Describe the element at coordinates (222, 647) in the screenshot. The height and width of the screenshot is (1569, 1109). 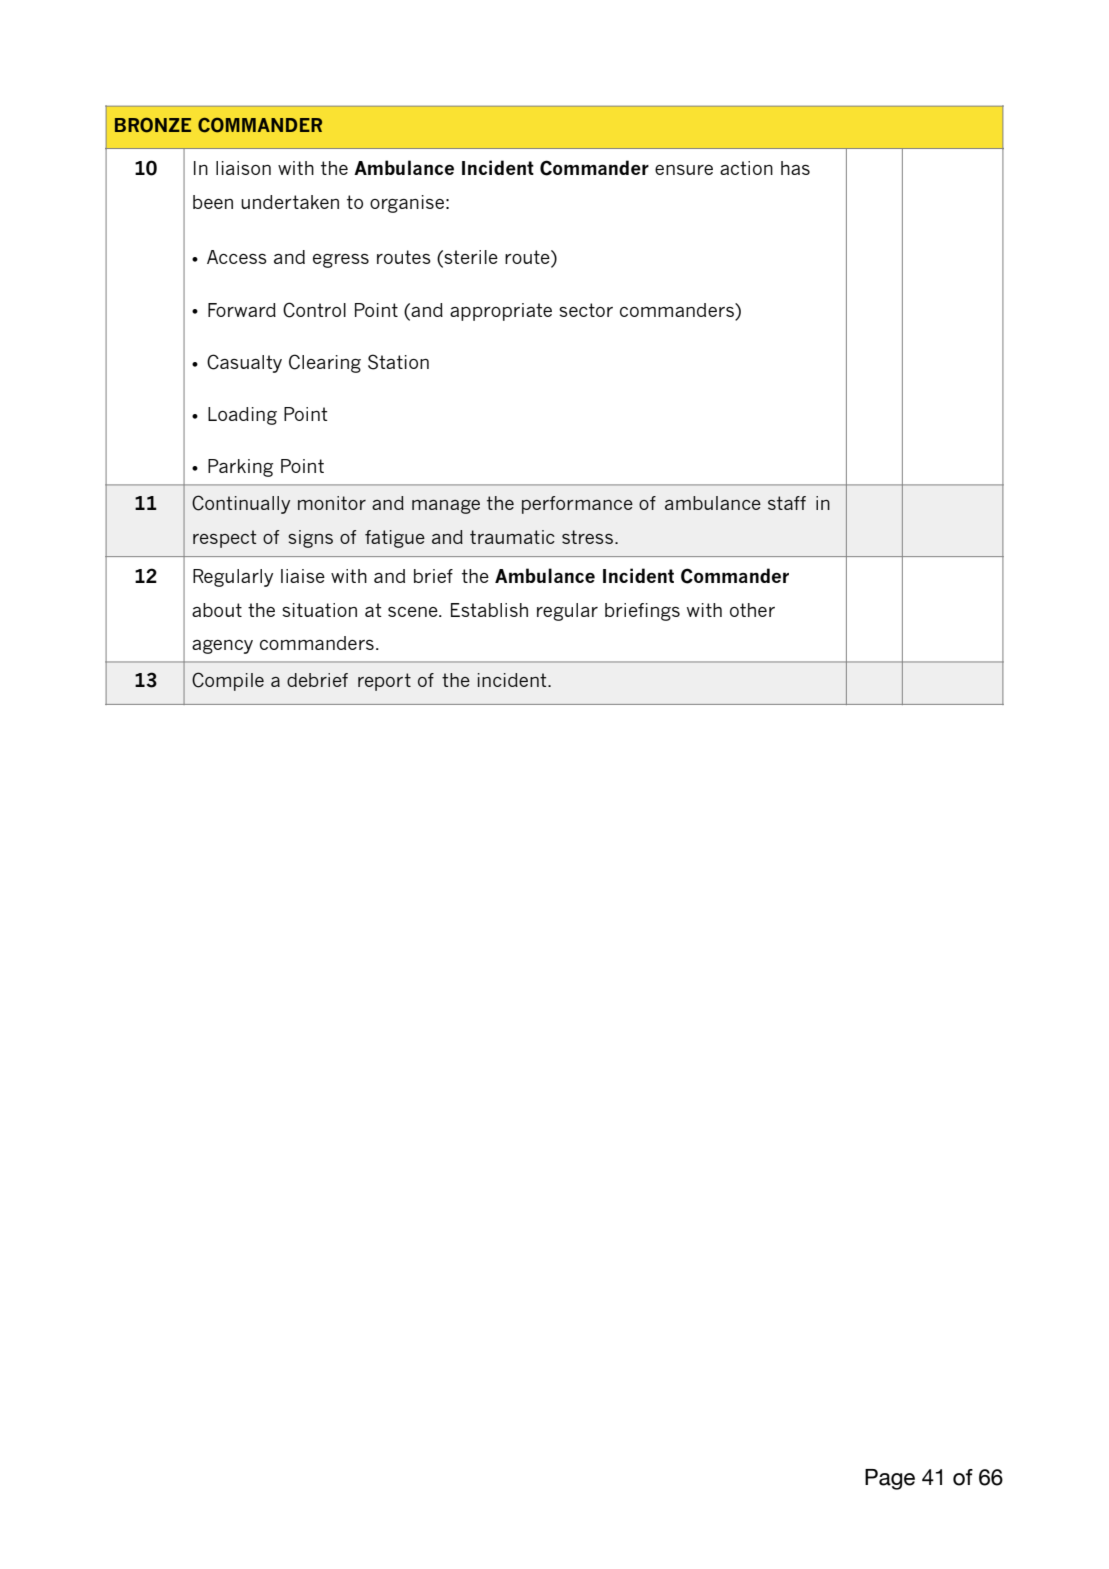
I see `agency` at that location.
